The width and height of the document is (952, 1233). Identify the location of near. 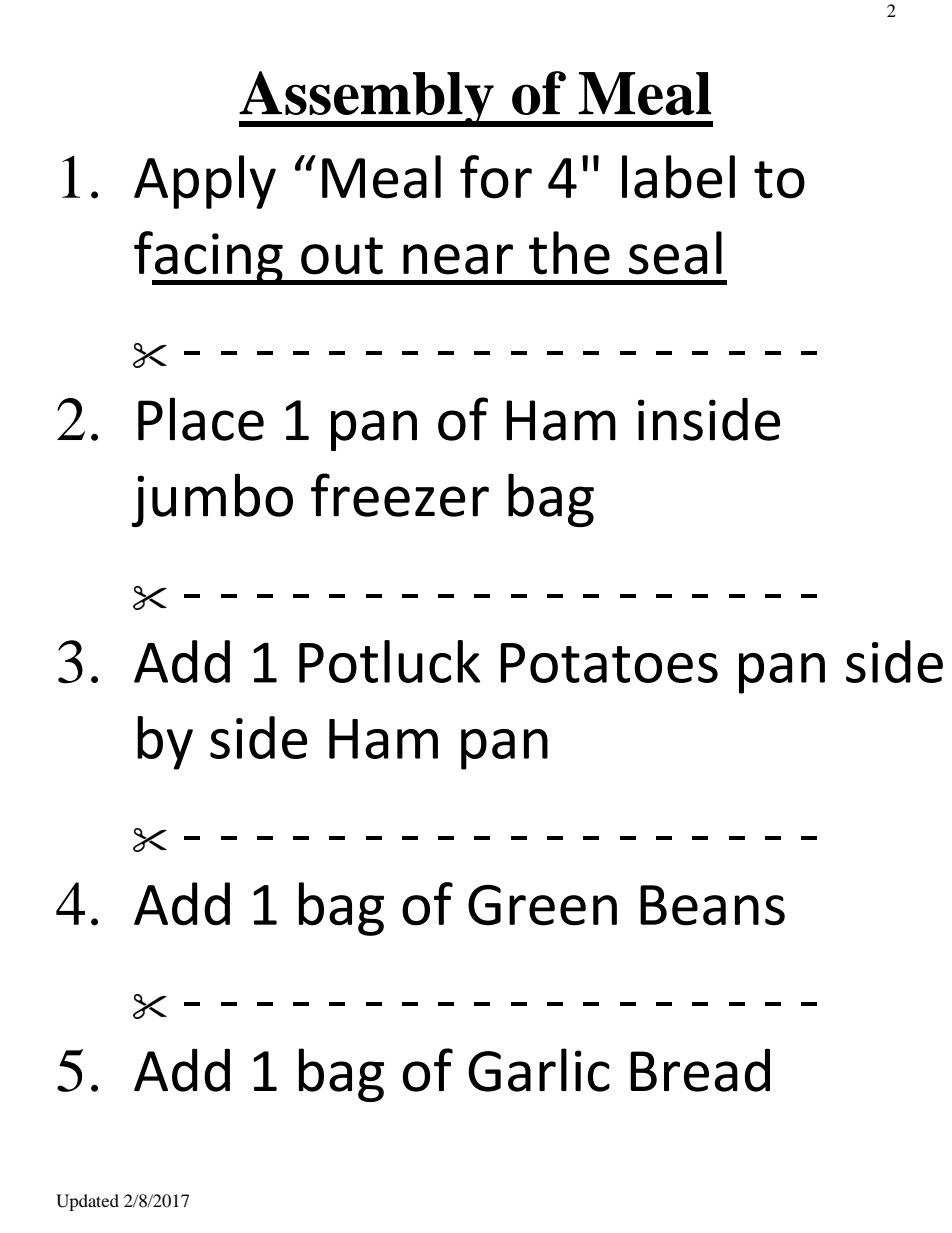
(458, 259).
